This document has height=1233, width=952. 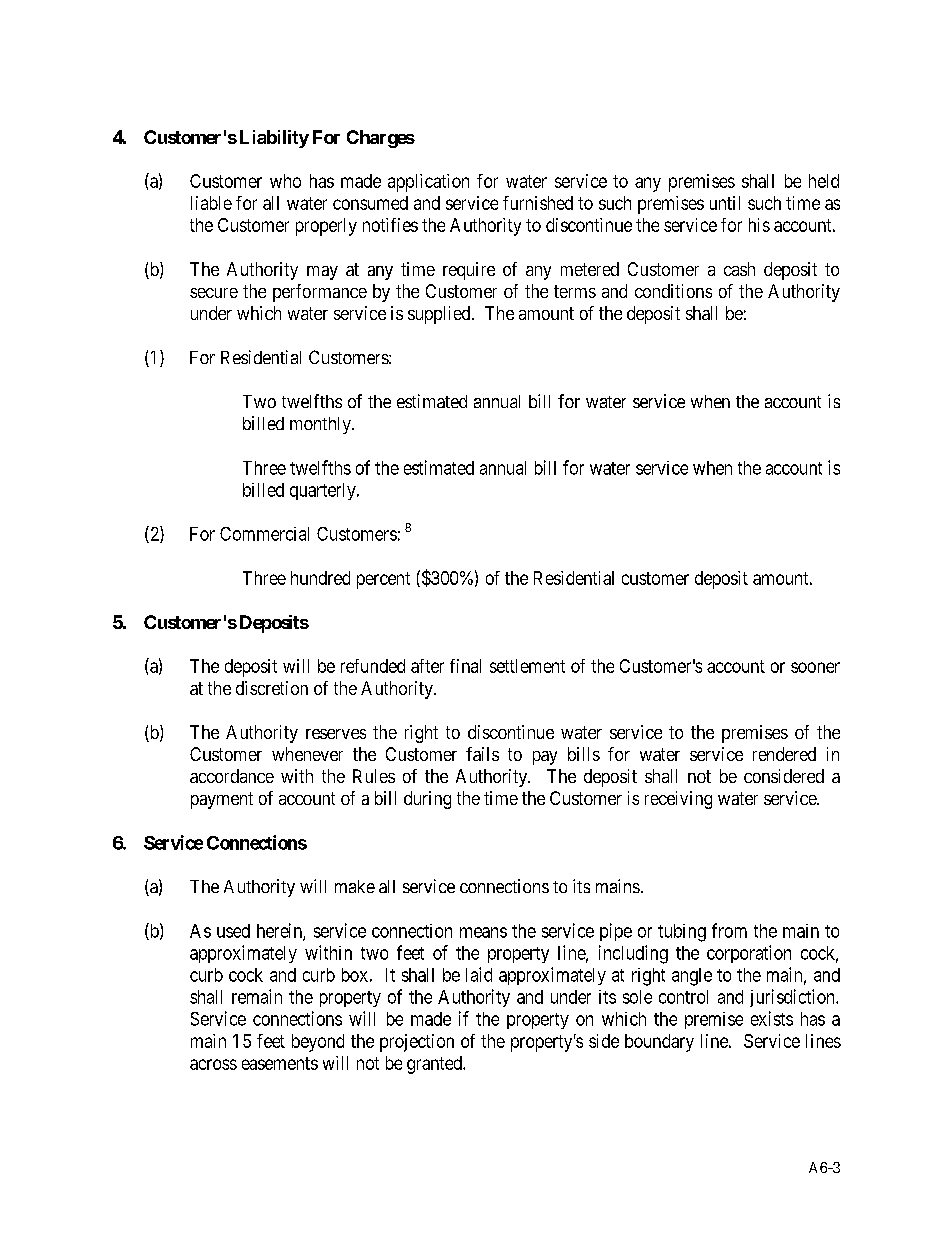 I want to click on until, so click(x=725, y=203).
